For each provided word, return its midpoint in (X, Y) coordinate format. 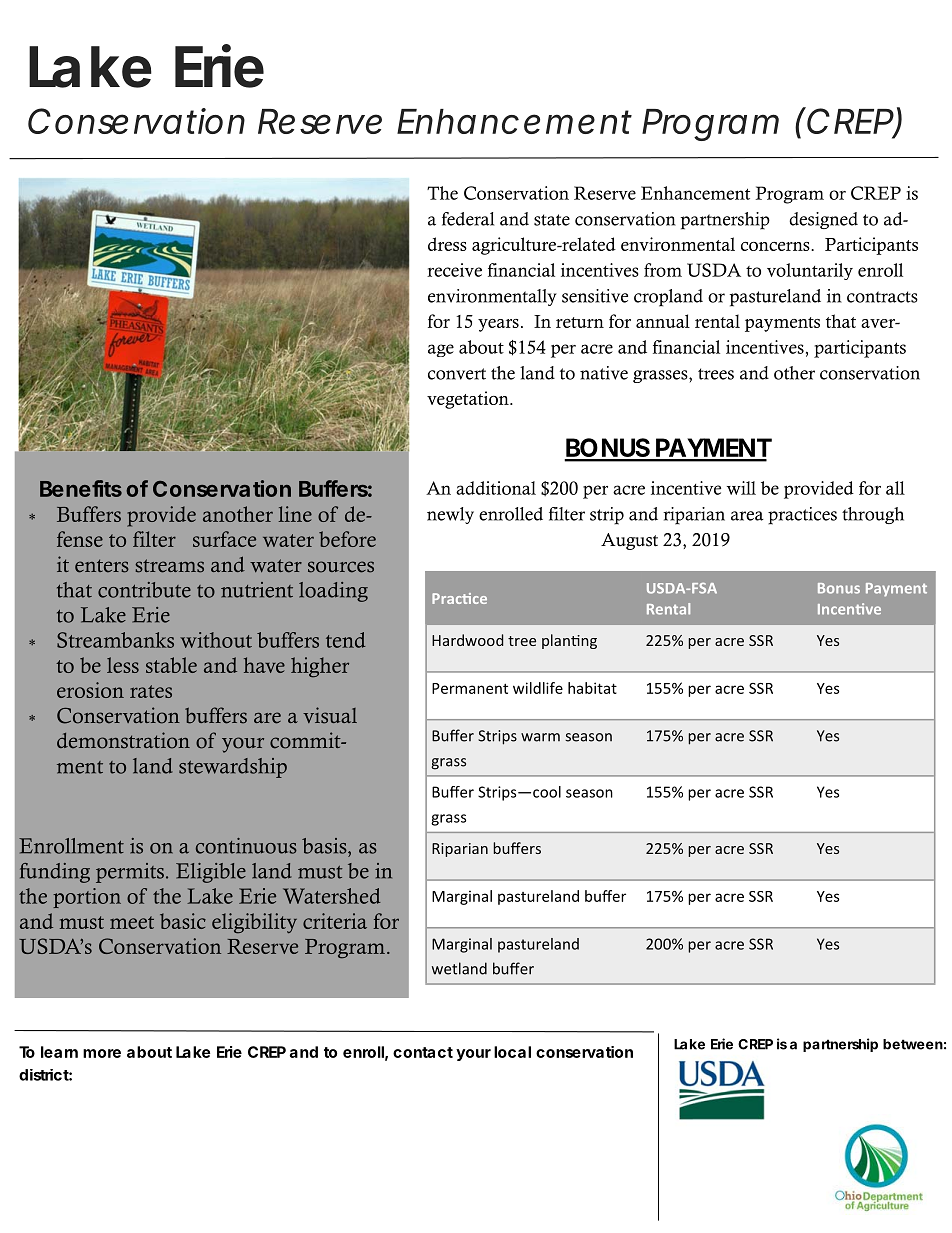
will (741, 488)
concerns (776, 246)
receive (454, 270)
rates (151, 691)
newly (450, 515)
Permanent (470, 688)
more (102, 1053)
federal (468, 219)
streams (169, 566)
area (747, 516)
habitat (592, 688)
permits (130, 873)
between (913, 1044)
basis (325, 846)
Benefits (81, 488)
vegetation (469, 400)
